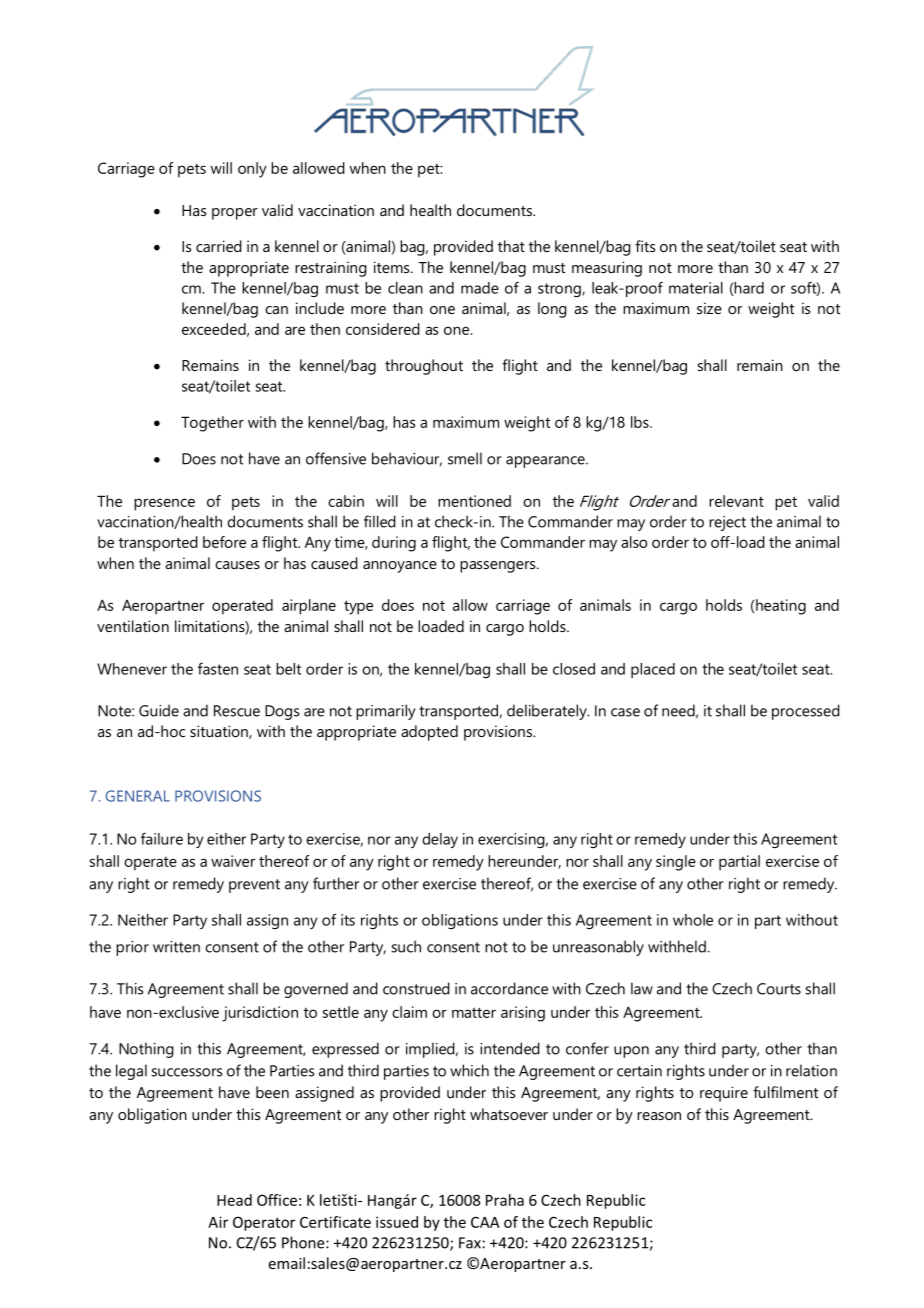  What do you see at coordinates (429, 733) in the page?
I see `adopted` at bounding box center [429, 733].
